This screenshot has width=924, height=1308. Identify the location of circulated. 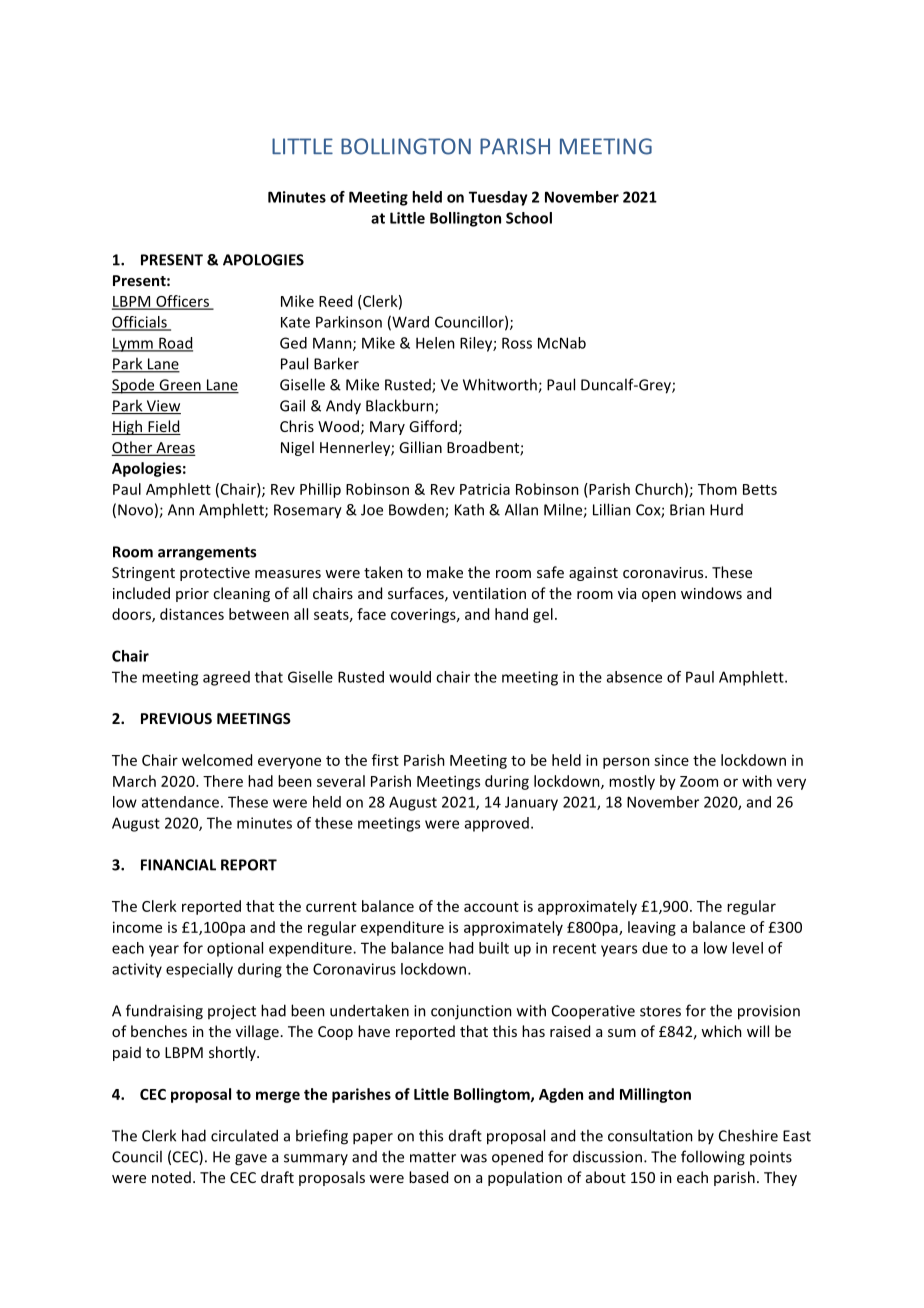
(244, 1135).
